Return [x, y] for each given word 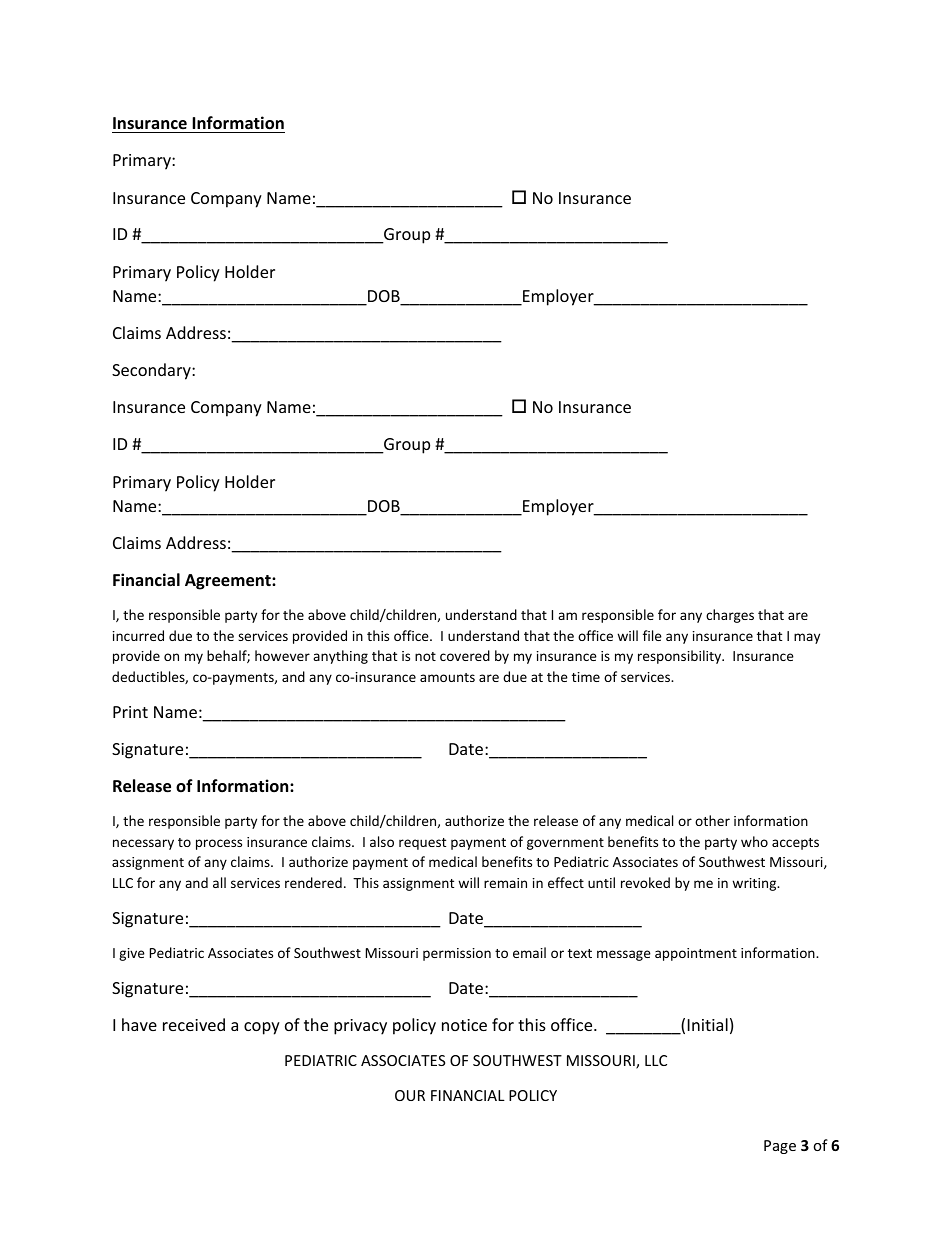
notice [464, 1025]
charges [730, 616]
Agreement [229, 582]
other [712, 820]
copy [262, 1028]
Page [780, 1147]
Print [130, 712]
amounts [447, 677]
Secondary [152, 371]
